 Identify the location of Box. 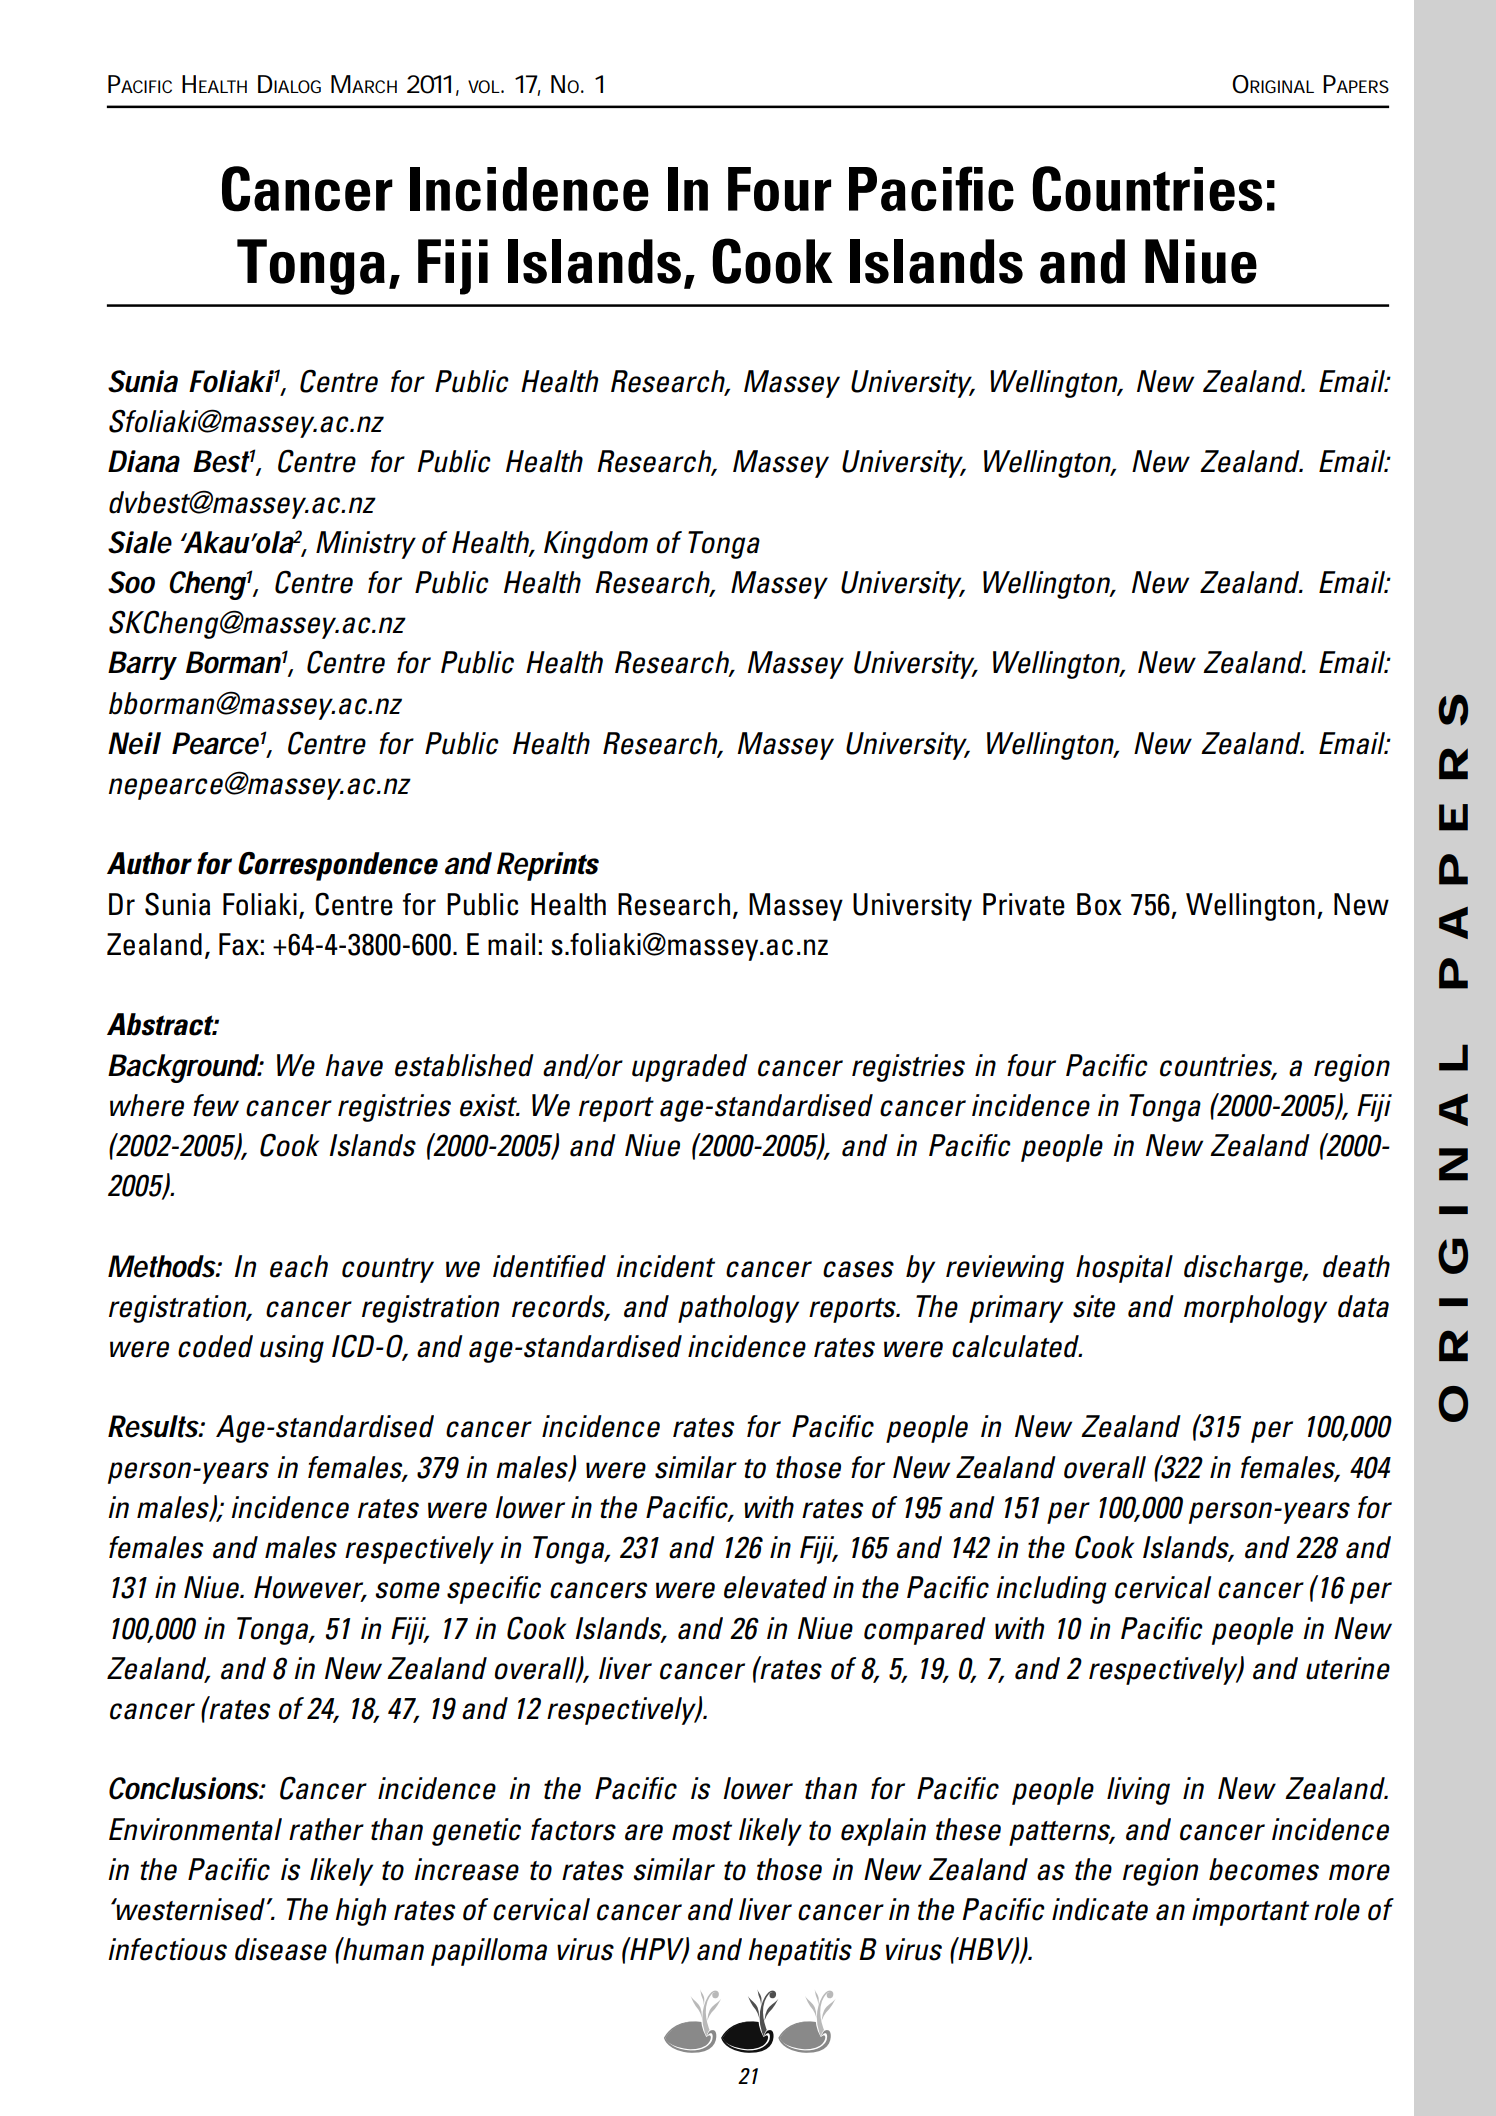
(1099, 904).
